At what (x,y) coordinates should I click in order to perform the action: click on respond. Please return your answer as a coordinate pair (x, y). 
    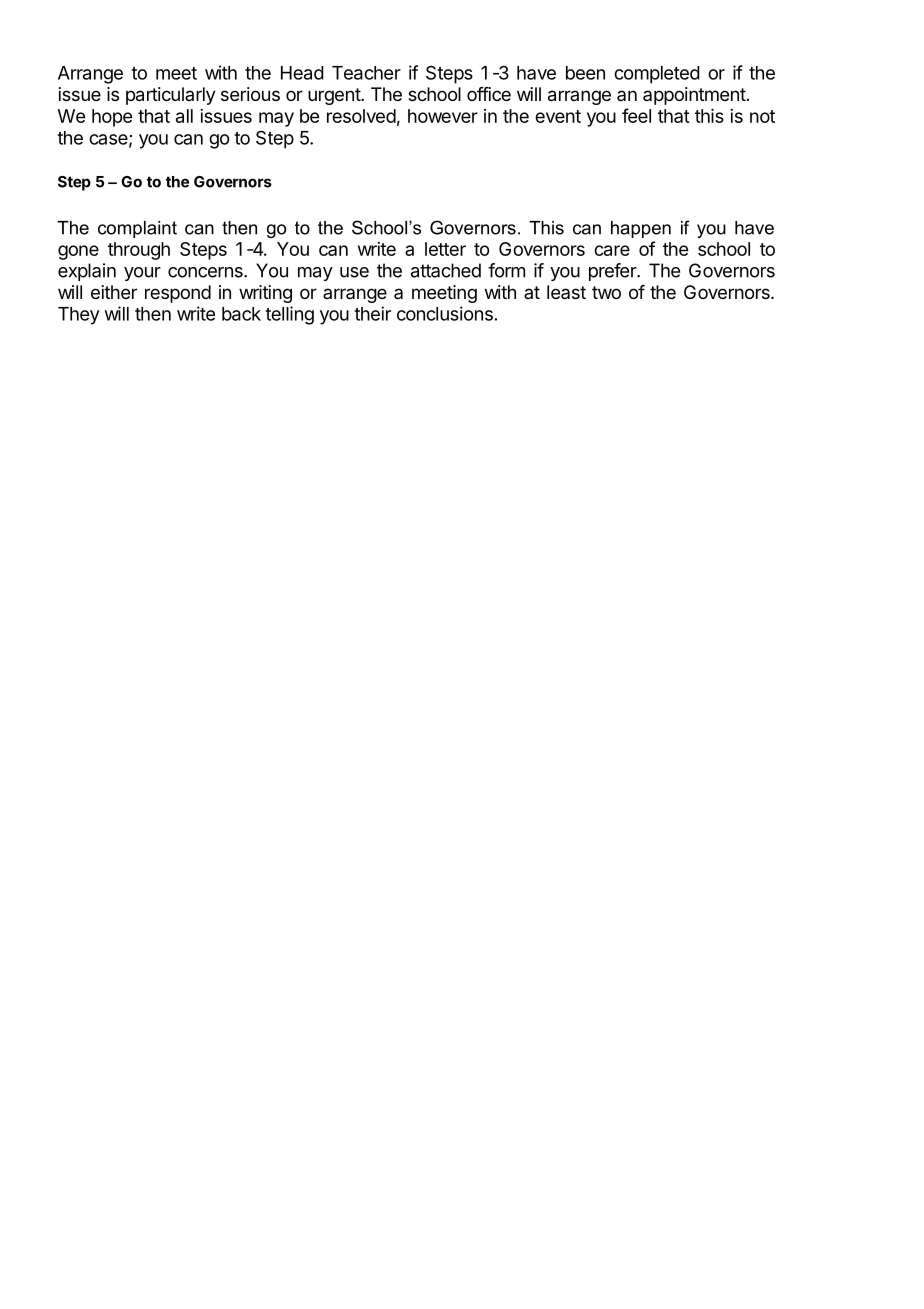
    Looking at the image, I should click on (178, 294).
